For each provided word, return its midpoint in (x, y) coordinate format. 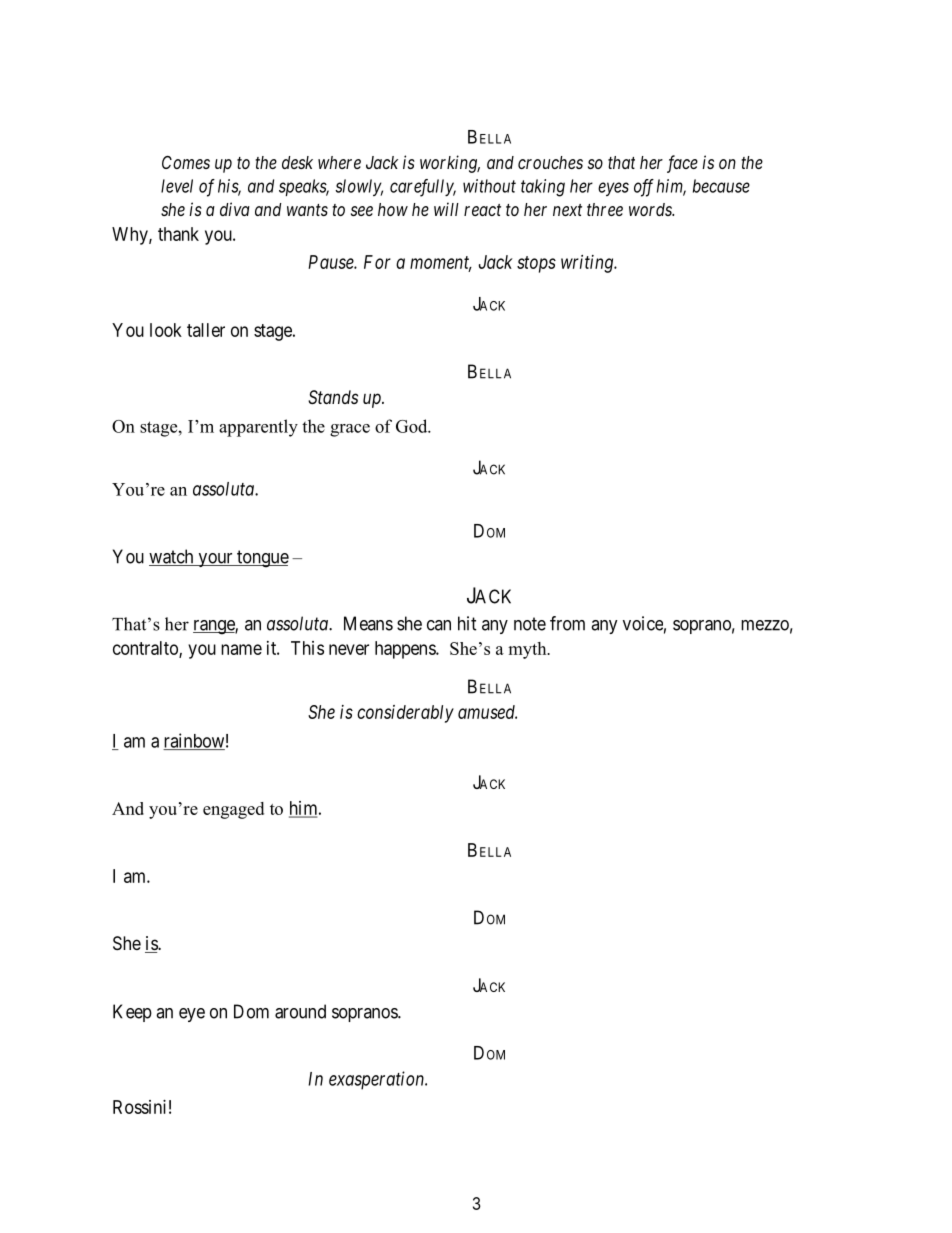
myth (528, 650)
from (567, 623)
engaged (233, 810)
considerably (405, 714)
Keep (132, 1013)
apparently (258, 428)
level (177, 186)
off (644, 188)
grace (350, 430)
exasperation (378, 1080)
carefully (423, 188)
